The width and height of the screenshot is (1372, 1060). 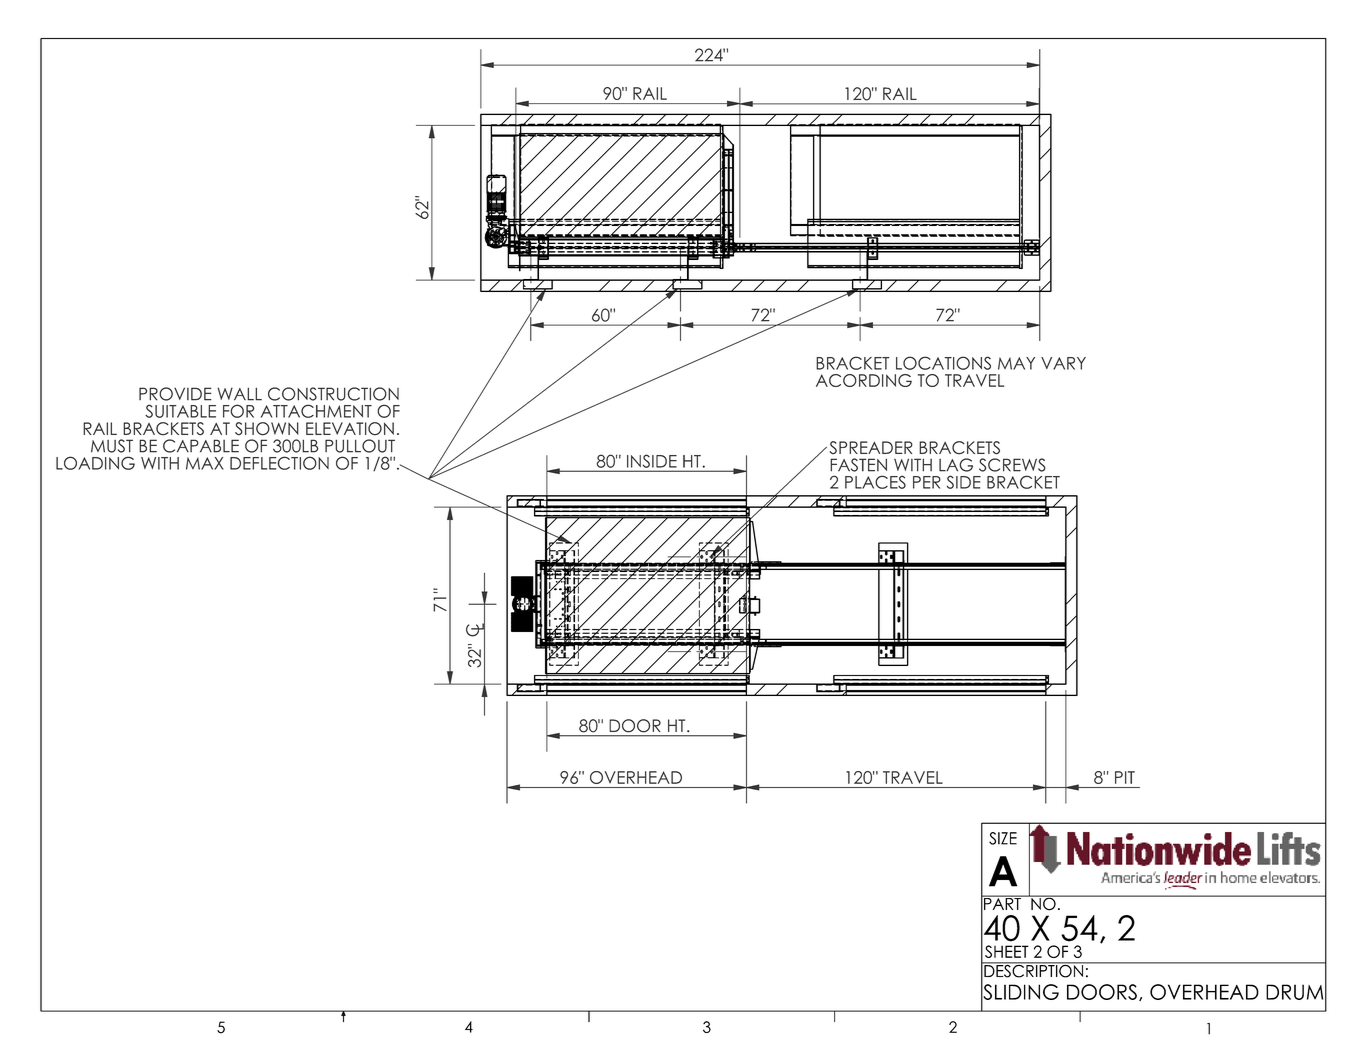 What do you see at coordinates (956, 465) in the screenshot?
I see `LAG` at bounding box center [956, 465].
